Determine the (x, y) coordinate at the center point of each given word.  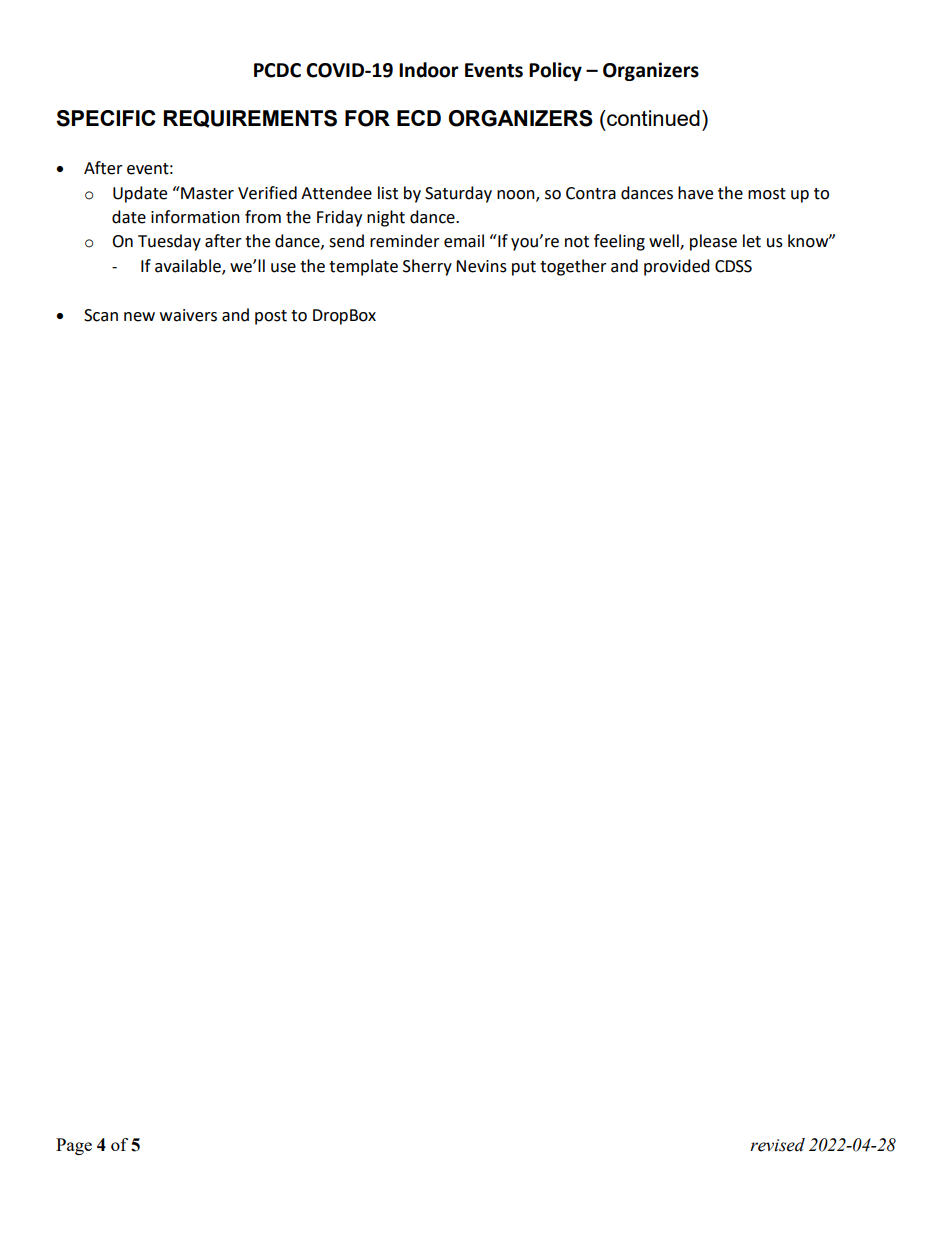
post (271, 317)
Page (74, 1146)
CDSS (733, 266)
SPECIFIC (106, 118)
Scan (101, 315)
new (139, 317)
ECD (419, 118)
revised (777, 1145)
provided (677, 267)
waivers (188, 315)
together (573, 267)
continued (652, 118)
